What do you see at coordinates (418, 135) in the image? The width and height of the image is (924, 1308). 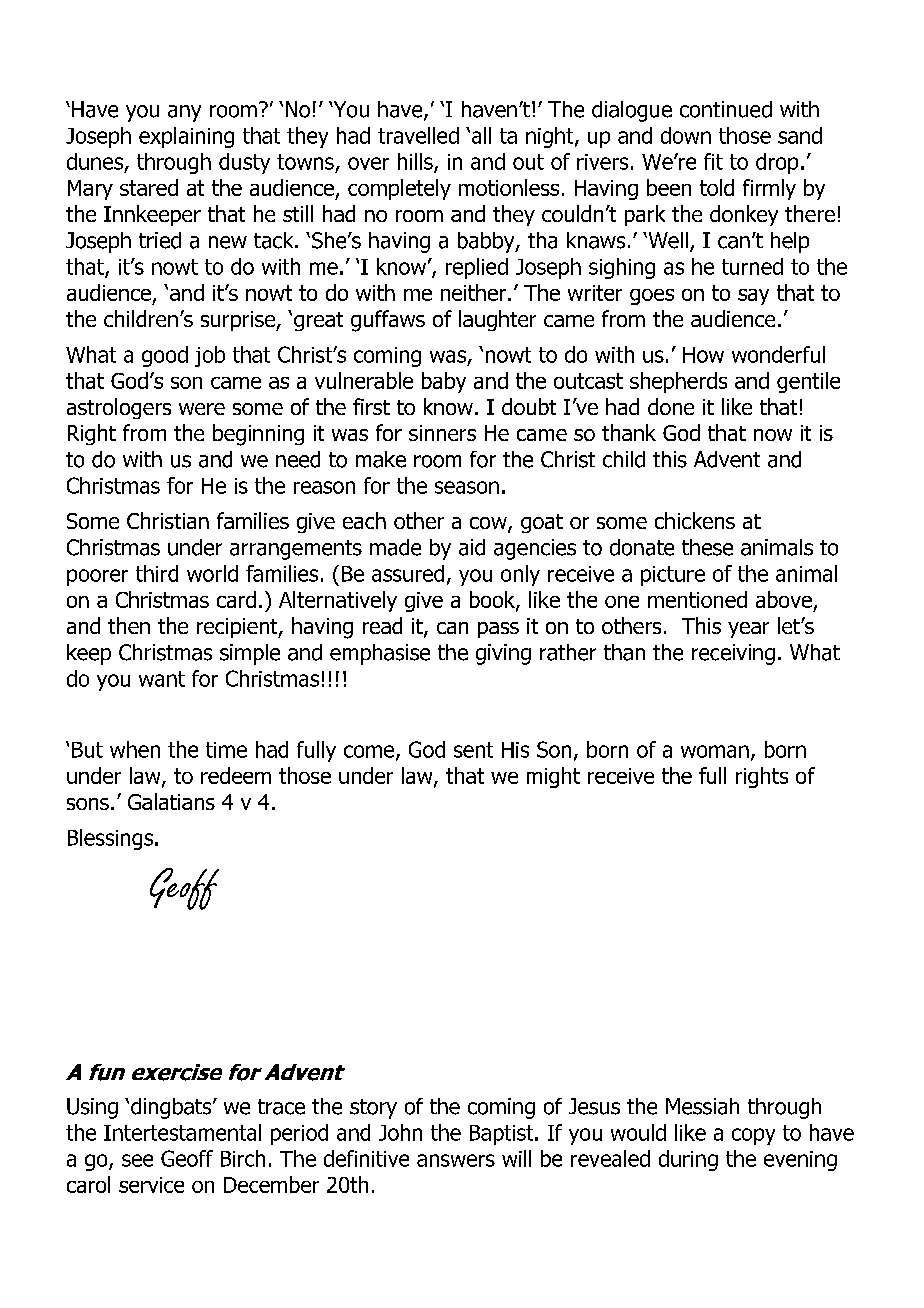 I see `travelled` at bounding box center [418, 135].
